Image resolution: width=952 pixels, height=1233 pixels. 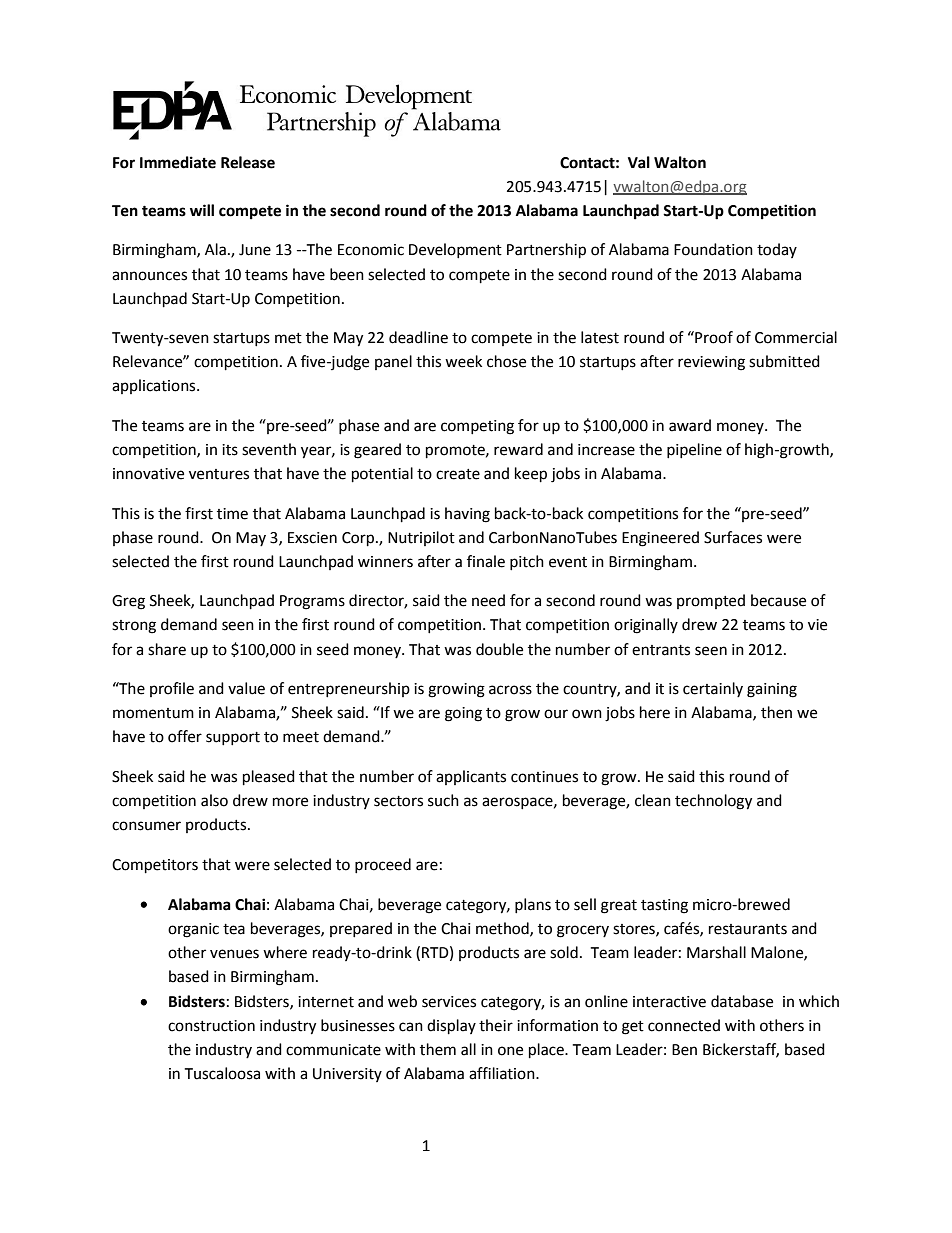 What do you see at coordinates (211, 1026) in the screenshot?
I see `construction` at bounding box center [211, 1026].
